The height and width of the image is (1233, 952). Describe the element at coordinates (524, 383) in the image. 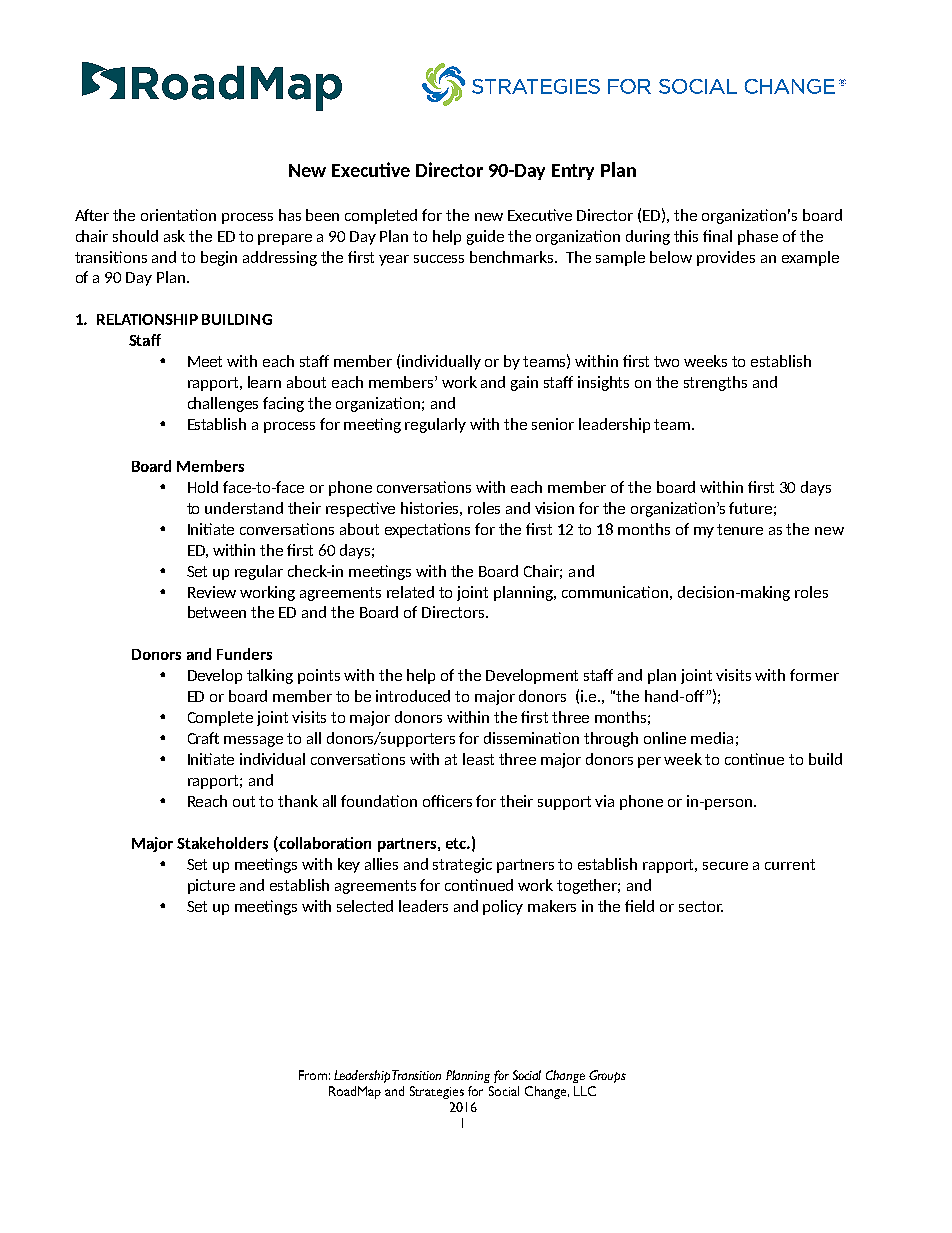

I see `gain` at that location.
